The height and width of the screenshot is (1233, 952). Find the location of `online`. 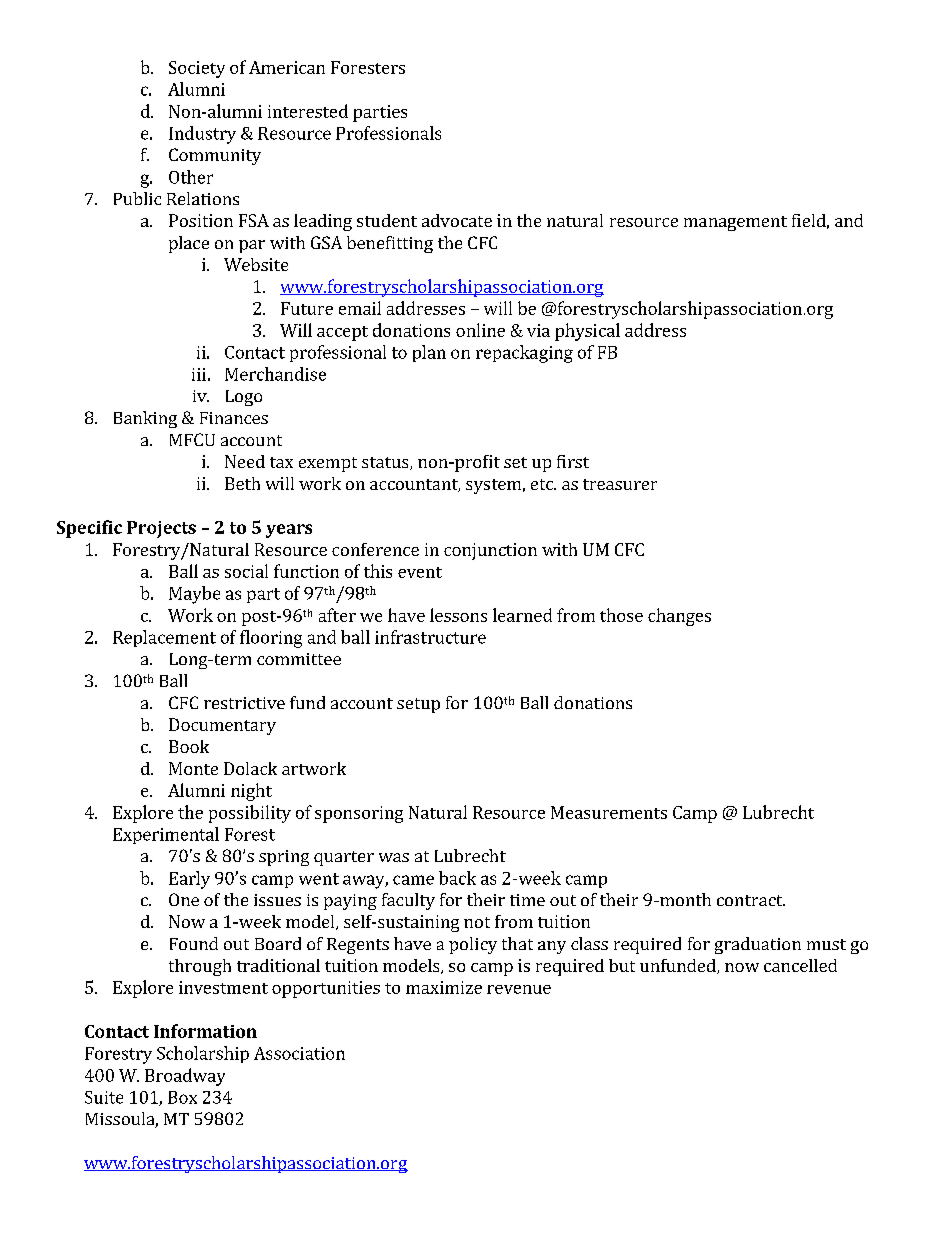

online is located at coordinates (480, 330).
